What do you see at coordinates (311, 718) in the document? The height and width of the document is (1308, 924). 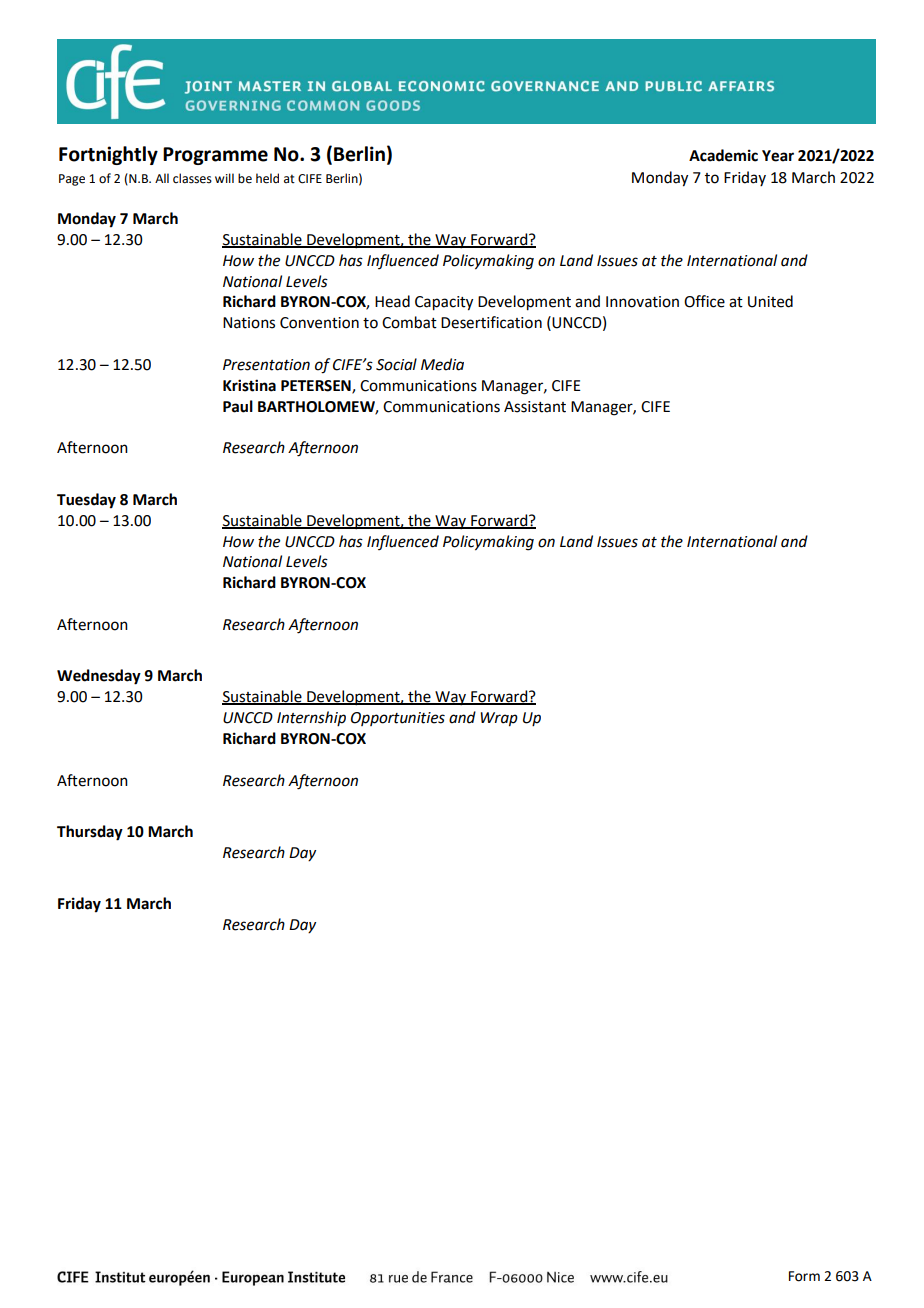 I see `Internship` at bounding box center [311, 718].
